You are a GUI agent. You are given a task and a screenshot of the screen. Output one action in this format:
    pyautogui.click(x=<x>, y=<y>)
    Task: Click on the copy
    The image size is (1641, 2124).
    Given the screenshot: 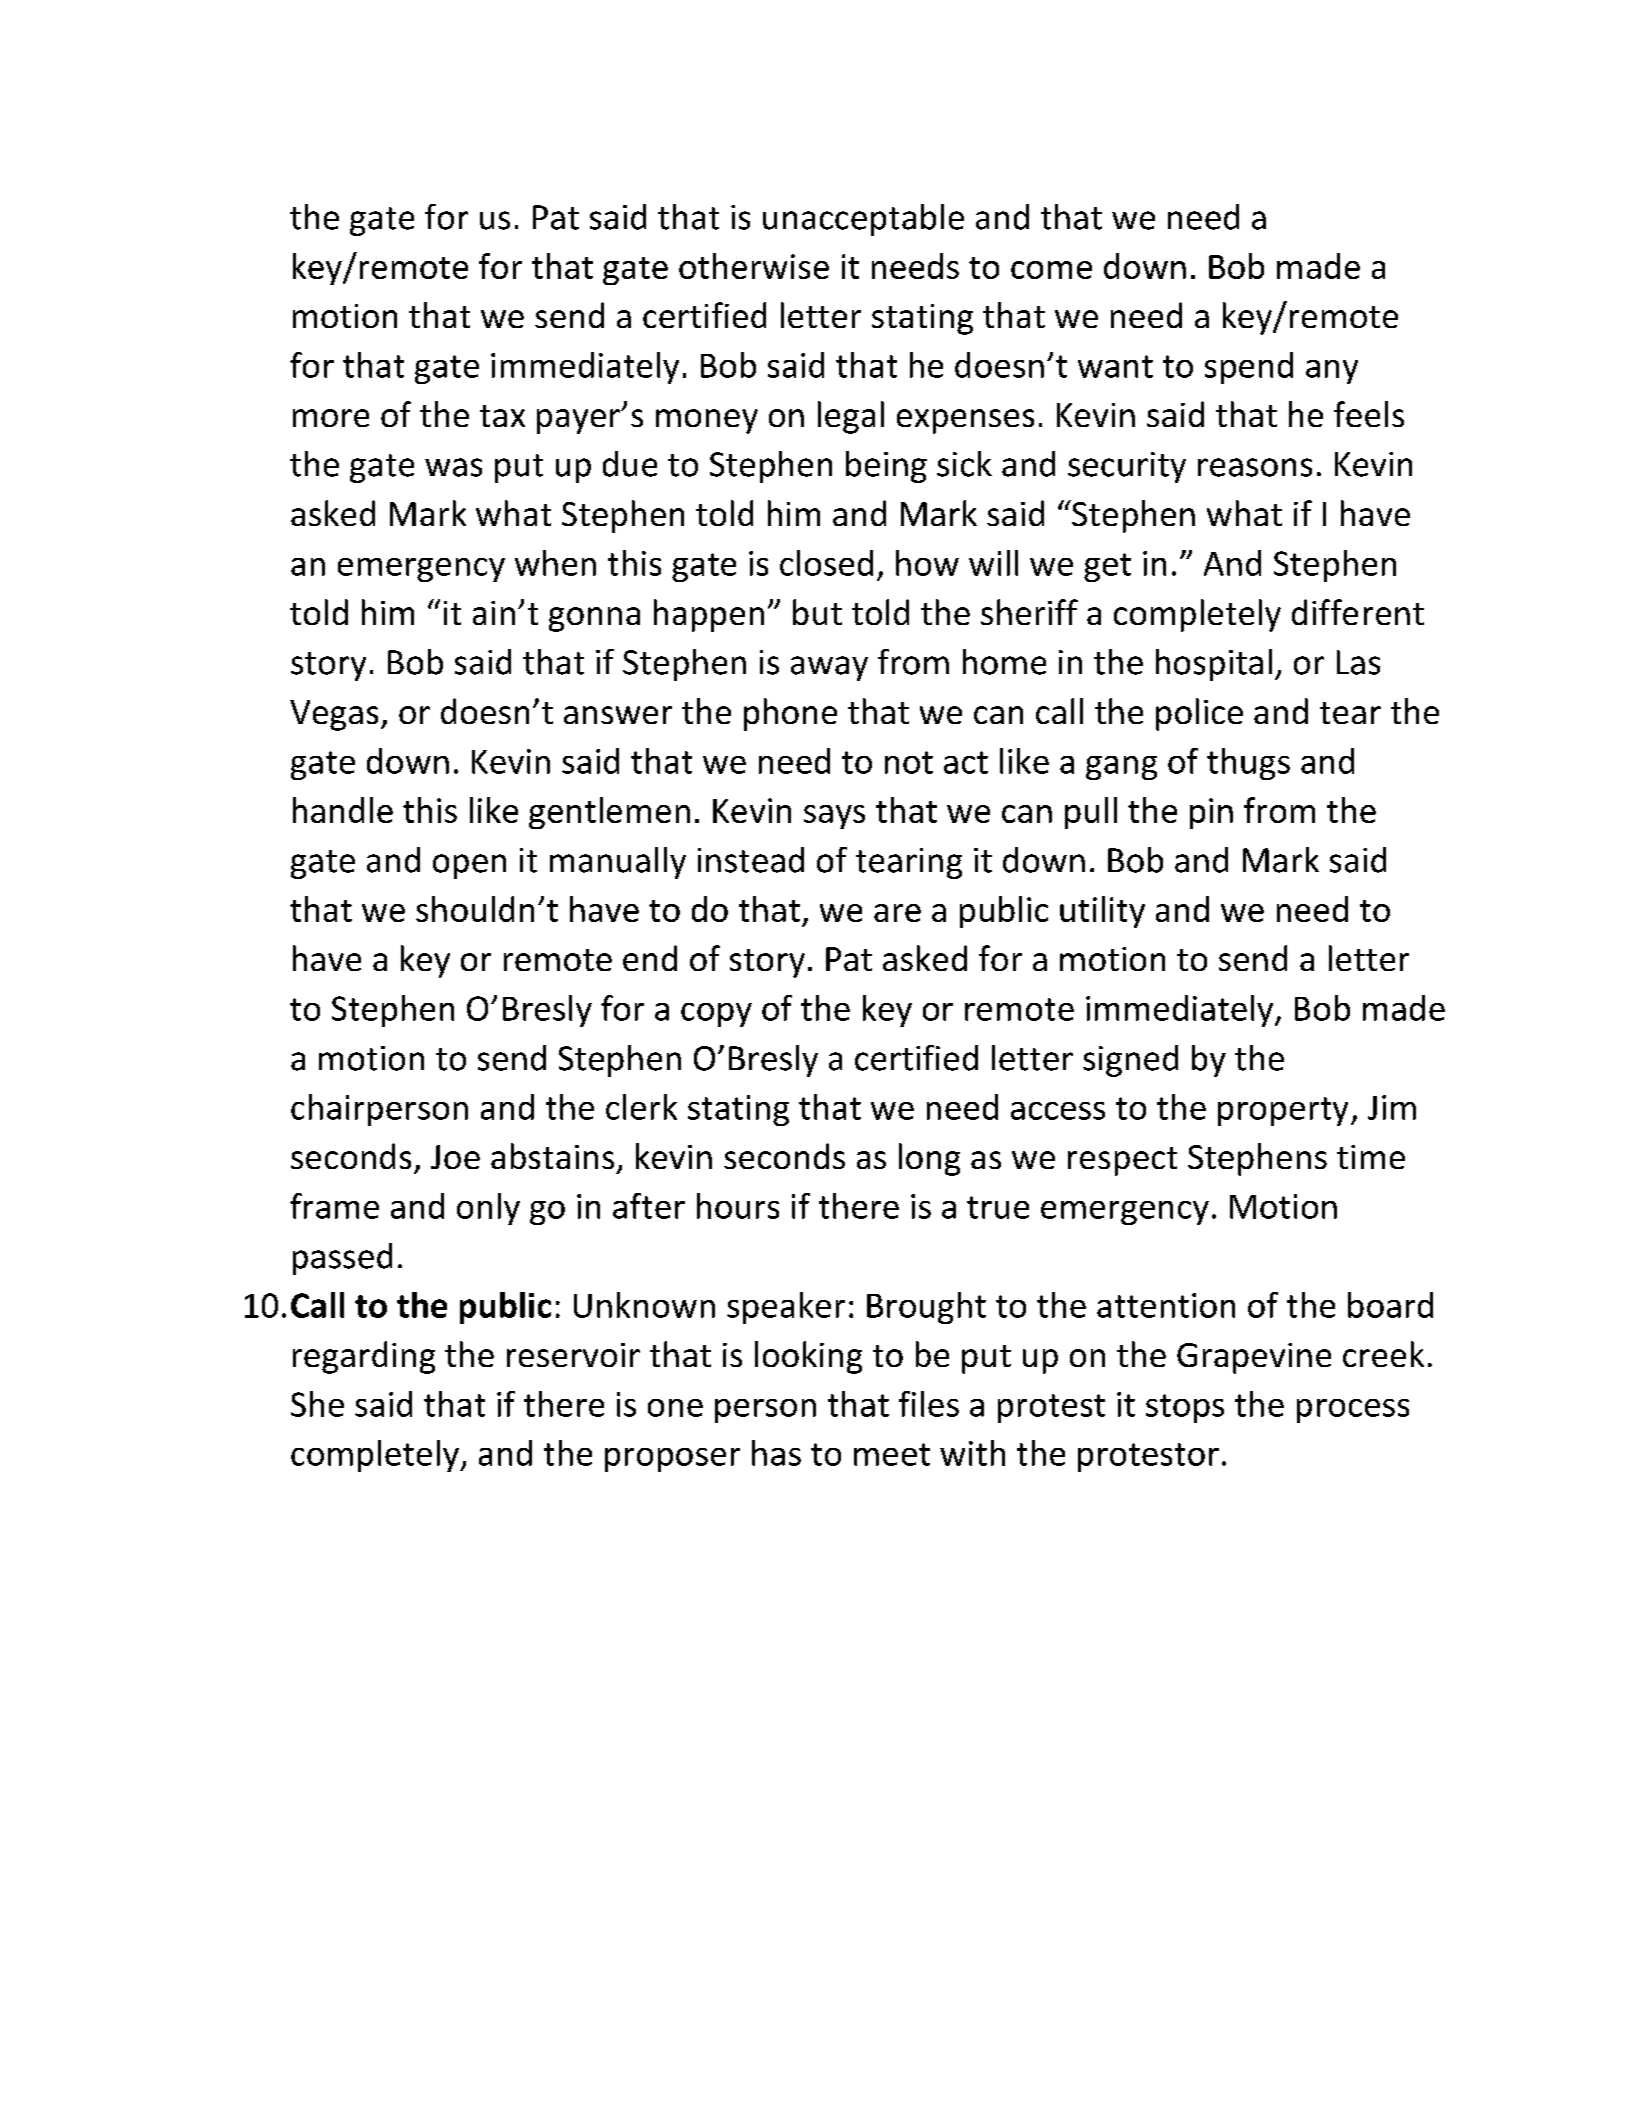 What is the action you would take?
    pyautogui.click(x=716, y=1015)
